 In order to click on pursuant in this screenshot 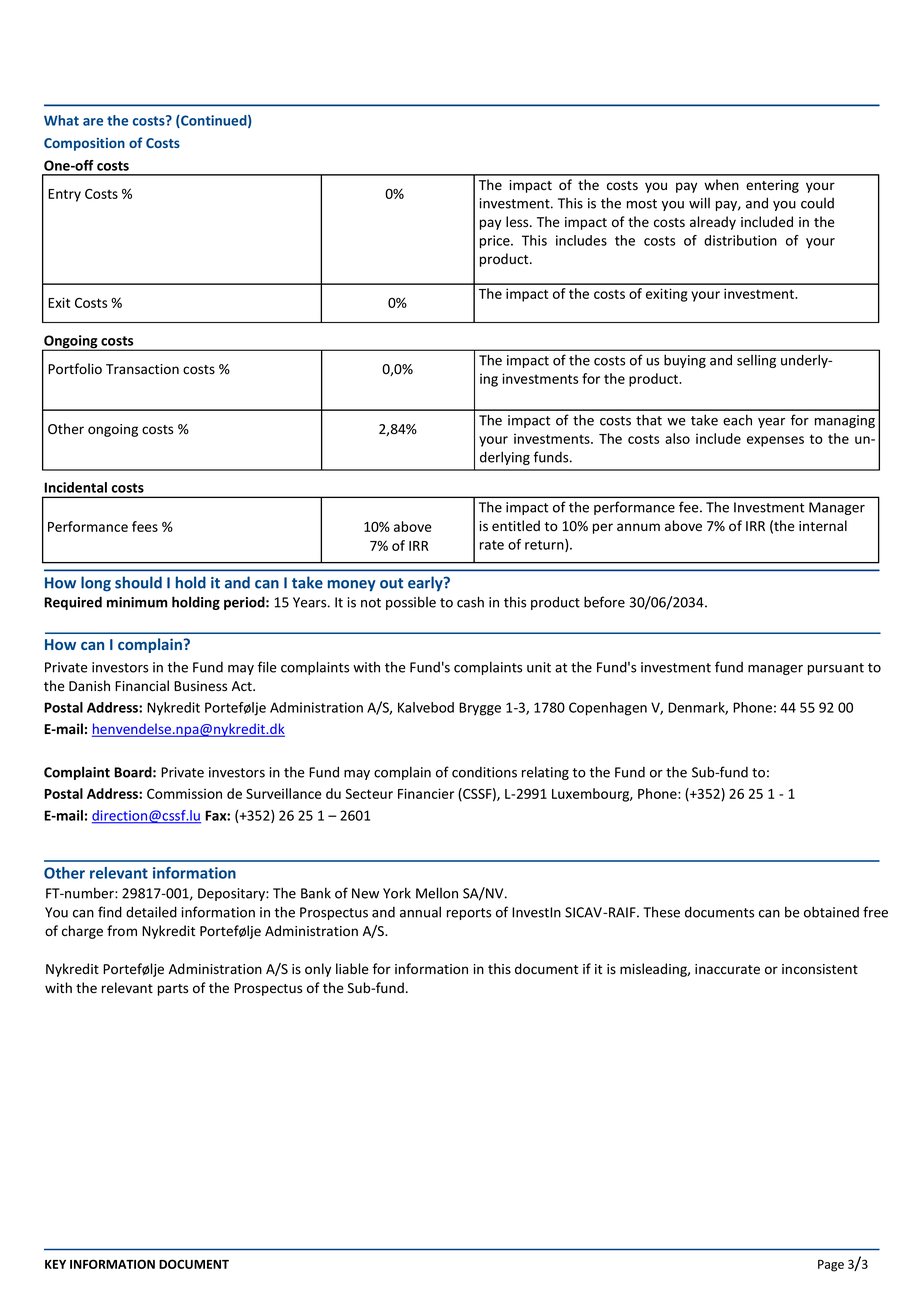, I will do `click(836, 669)`.
